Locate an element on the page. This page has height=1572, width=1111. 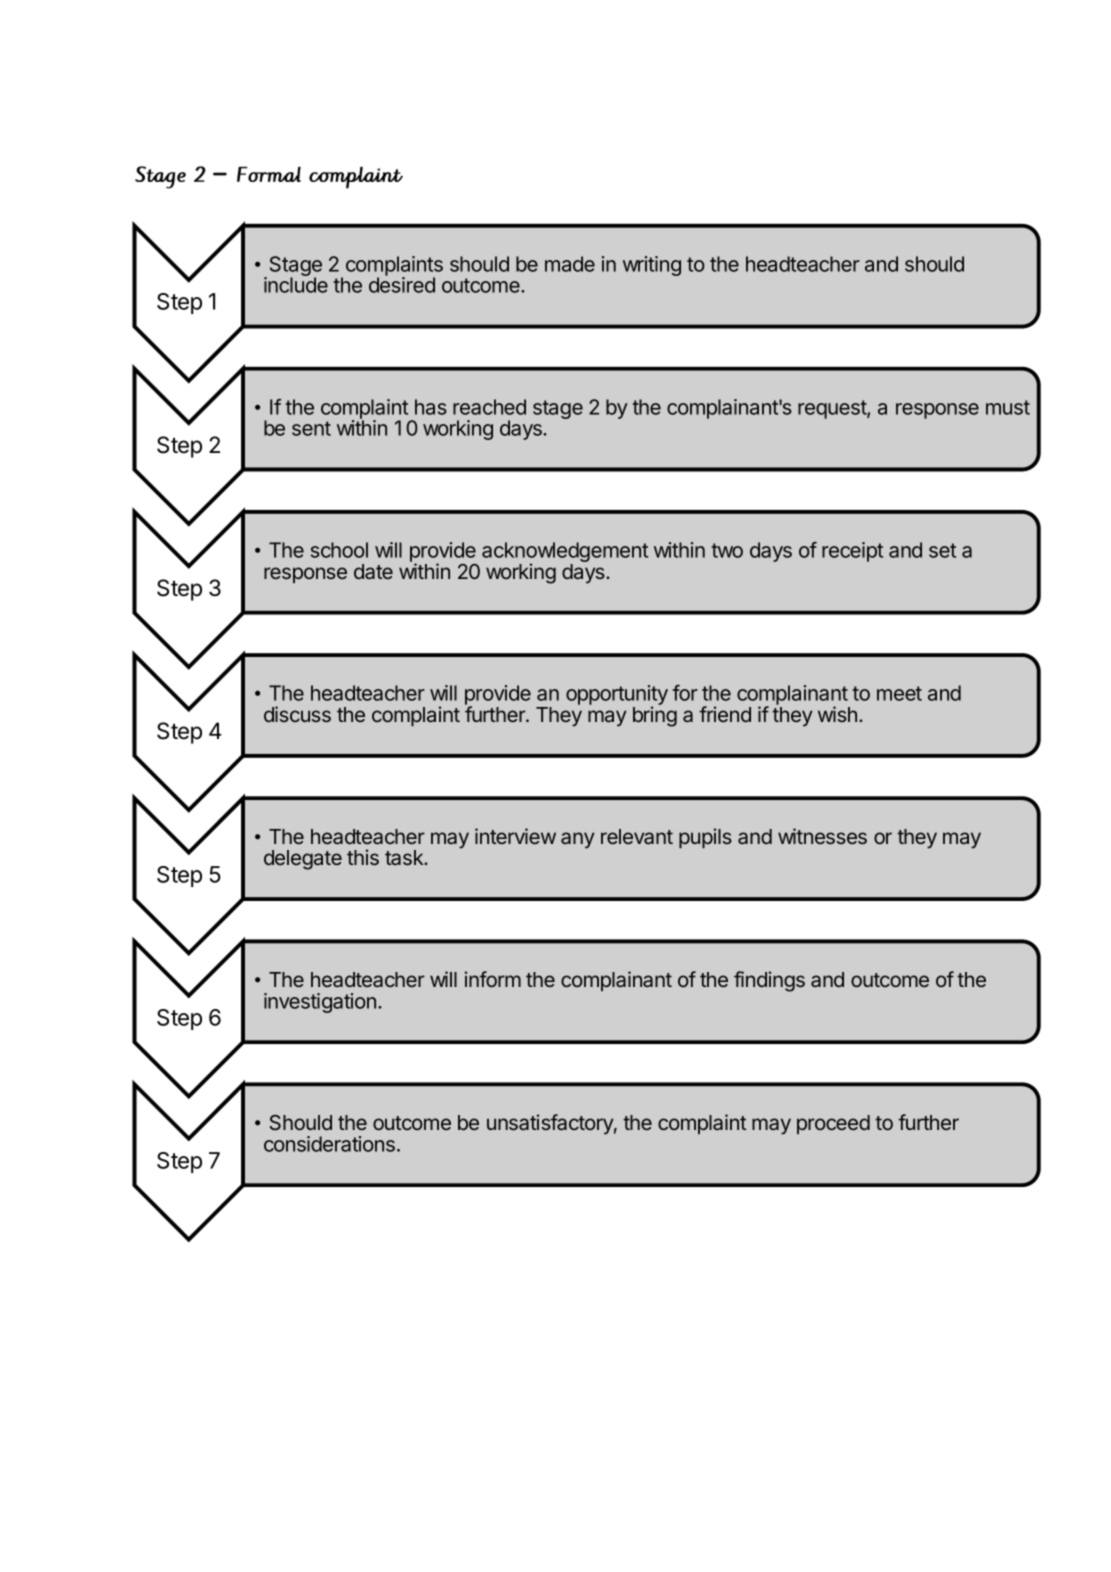
discuss is located at coordinates (297, 714).
